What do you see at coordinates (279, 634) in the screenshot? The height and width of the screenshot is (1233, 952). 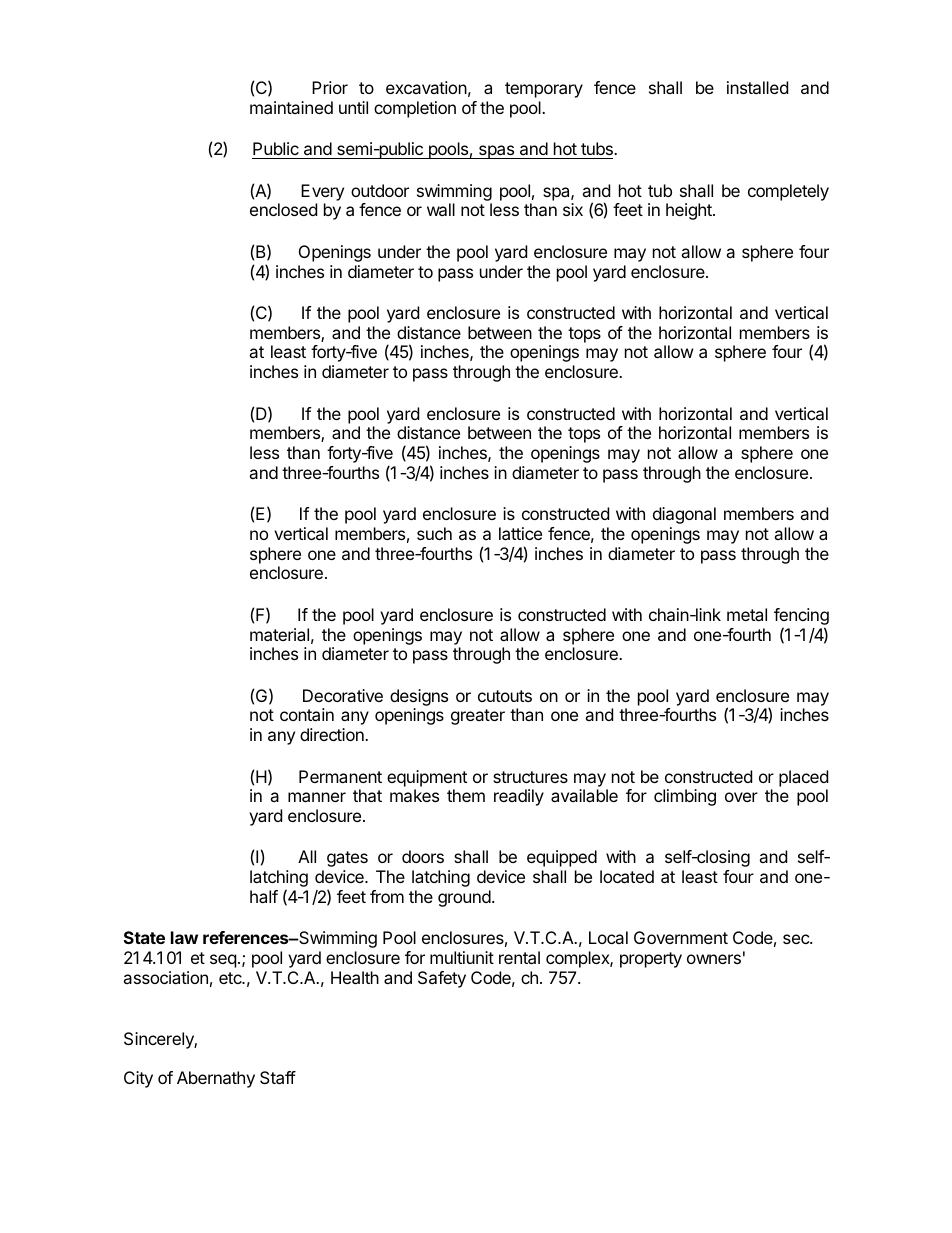 I see `material` at bounding box center [279, 634].
